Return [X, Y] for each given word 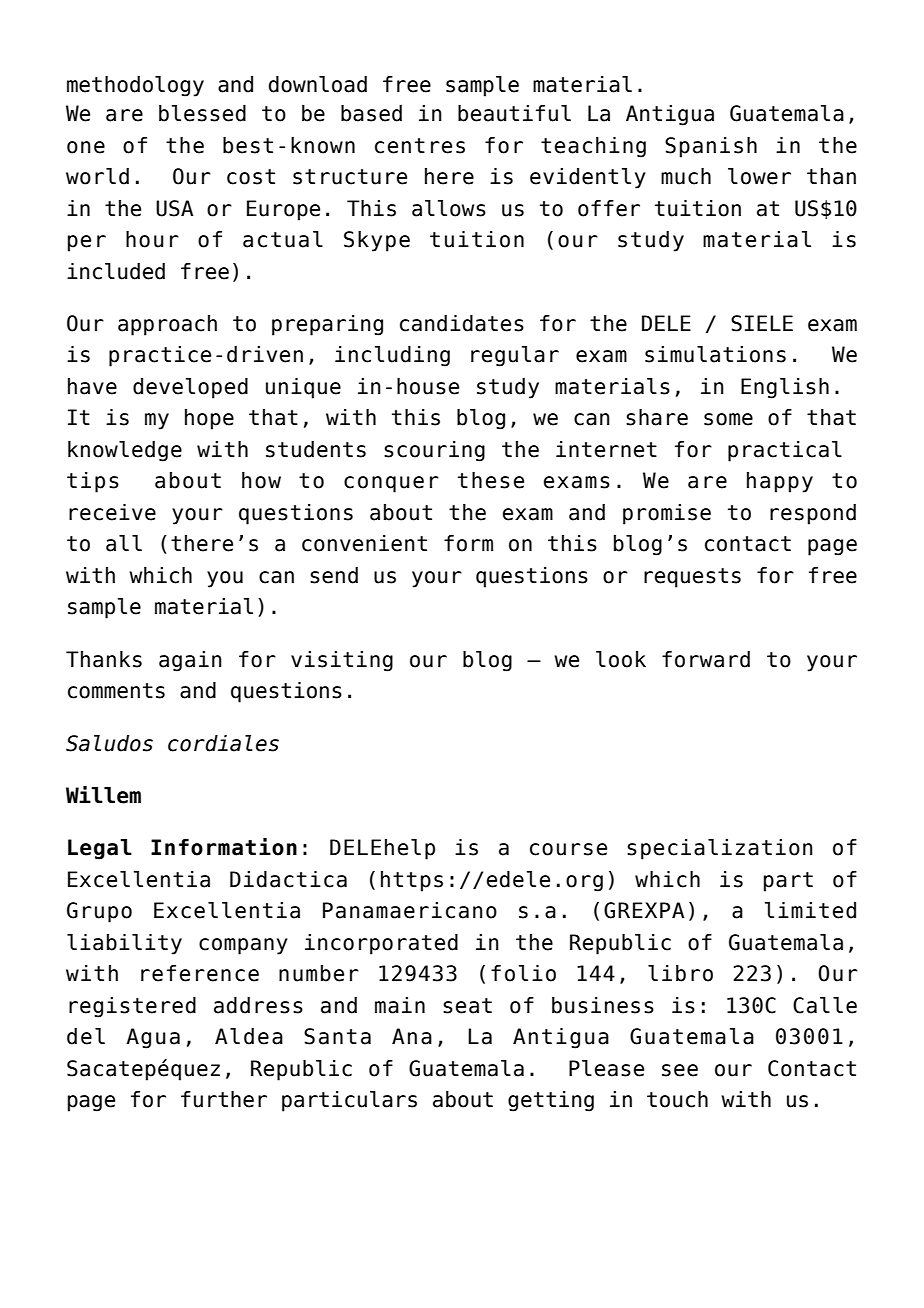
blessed [202, 113]
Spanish [711, 147]
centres [420, 146]
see [680, 1070]
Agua [153, 1038]
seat [467, 1006]
